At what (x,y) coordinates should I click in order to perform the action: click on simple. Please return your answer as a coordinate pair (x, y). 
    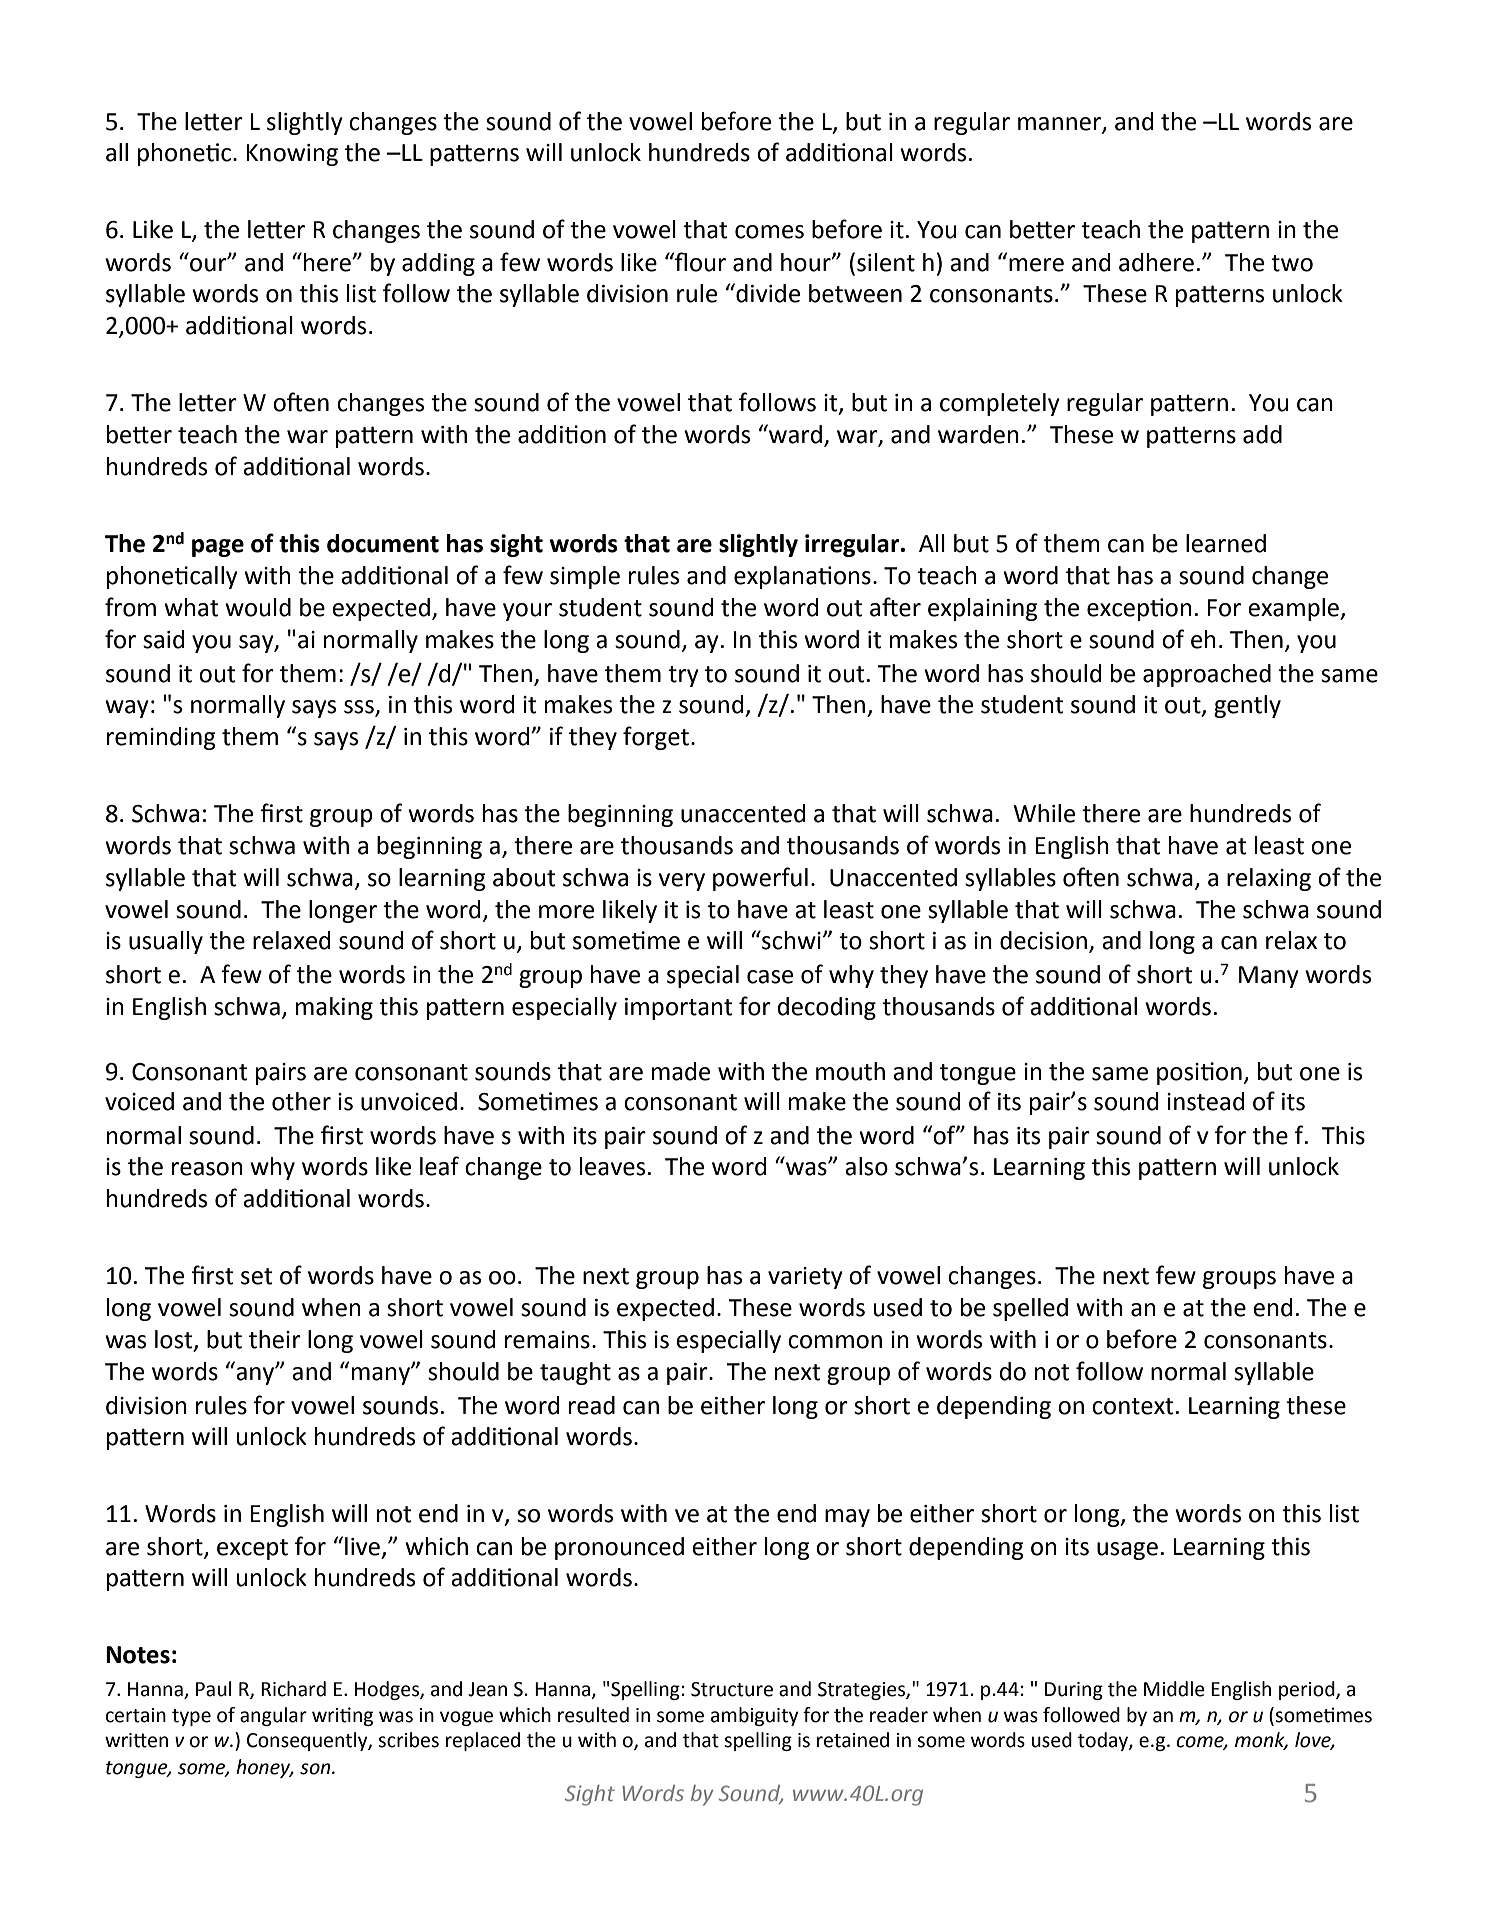
    Looking at the image, I should click on (585, 577).
